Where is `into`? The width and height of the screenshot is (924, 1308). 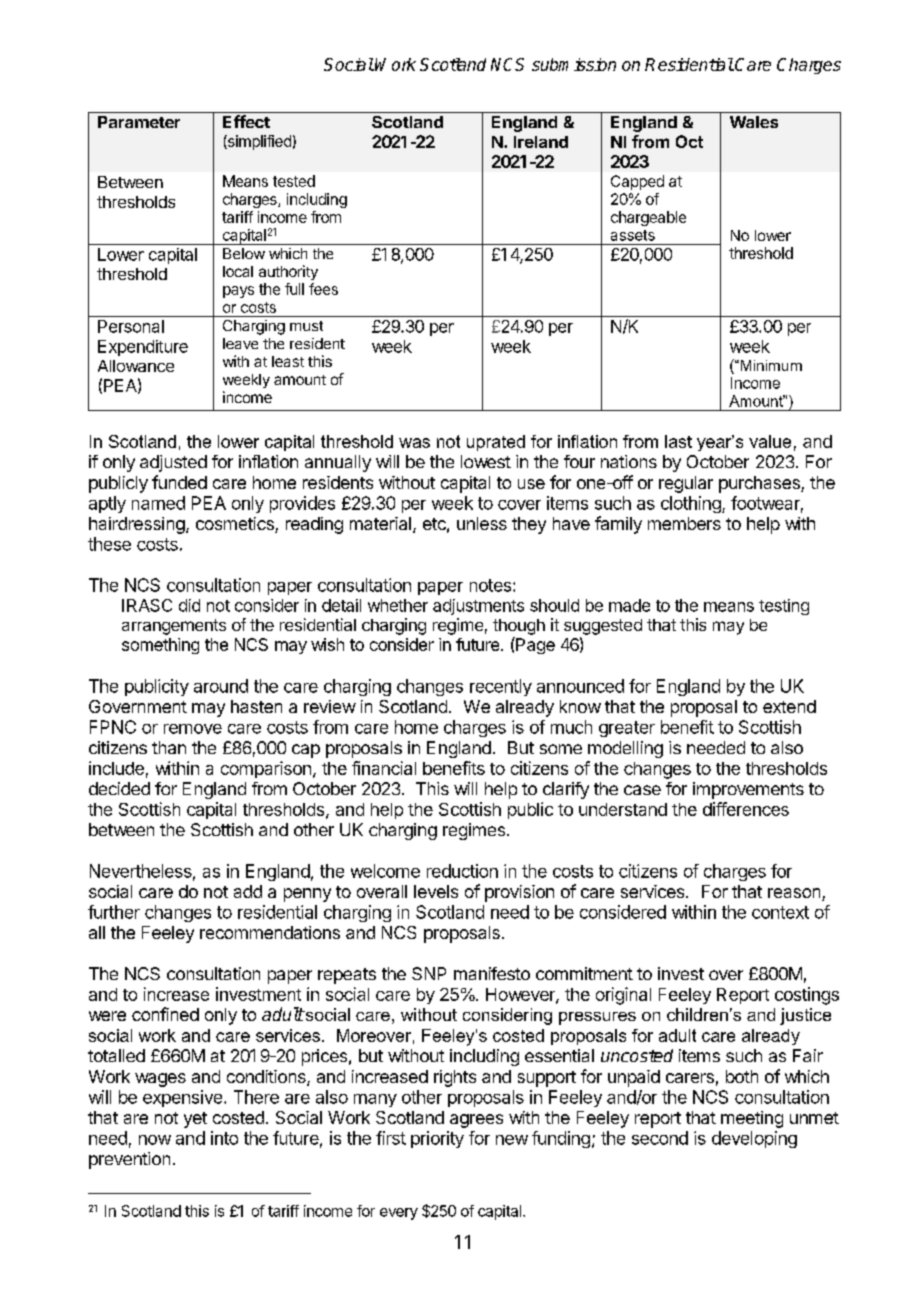 into is located at coordinates (224, 1138).
